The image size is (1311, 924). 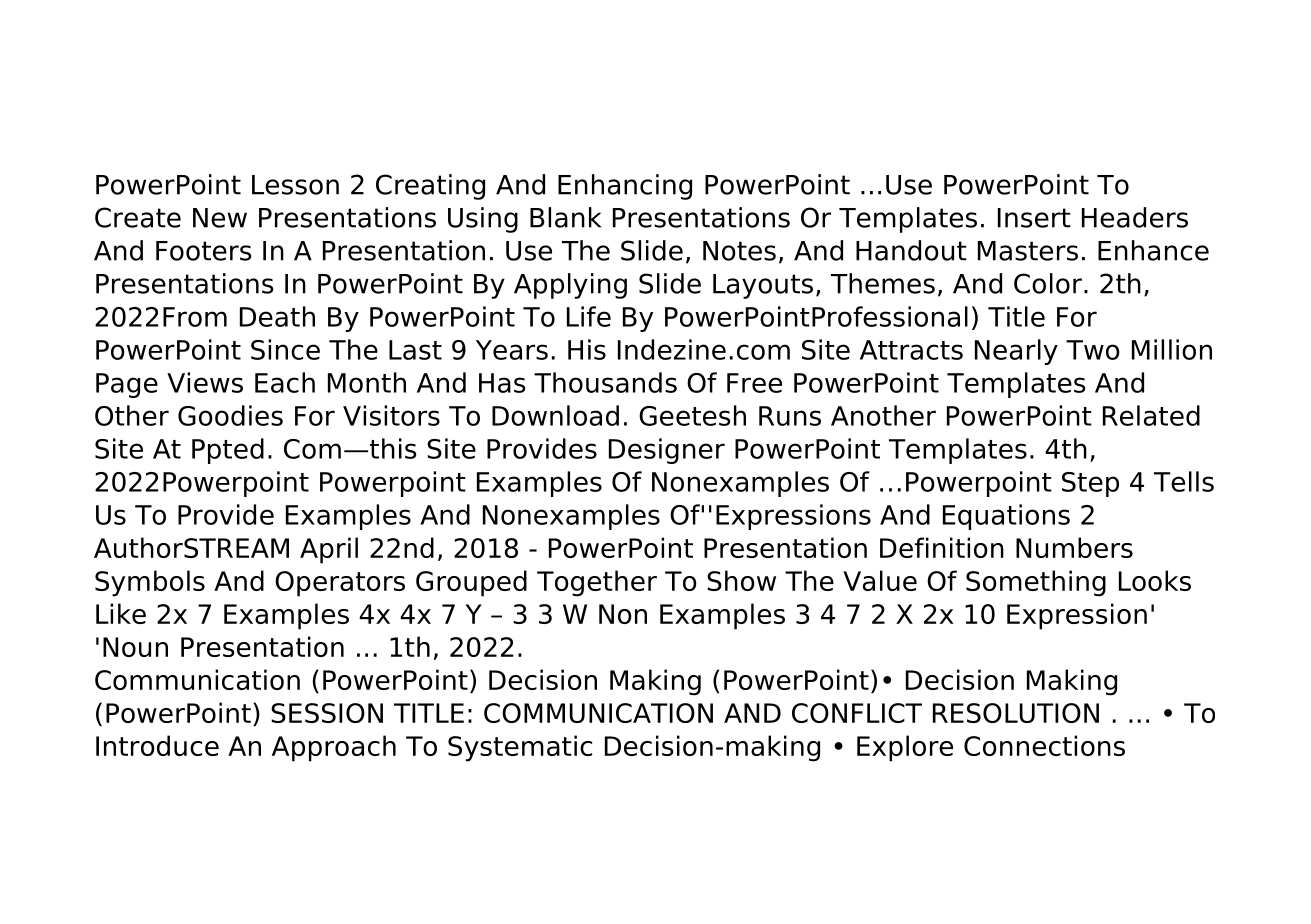 What do you see at coordinates (1048, 283) in the screenshot?
I see `Color` at bounding box center [1048, 283].
